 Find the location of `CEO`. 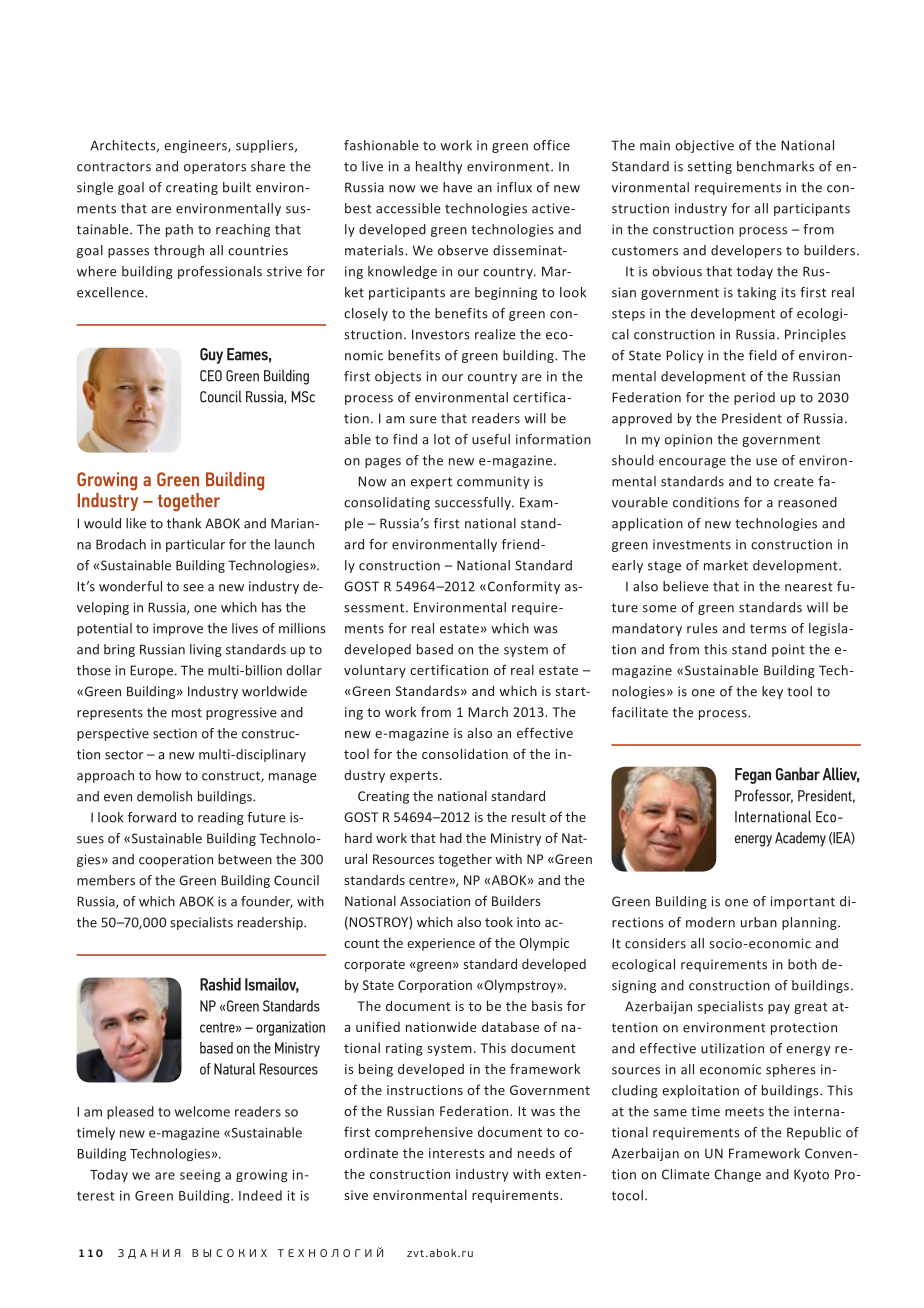

CEO is located at coordinates (211, 376).
